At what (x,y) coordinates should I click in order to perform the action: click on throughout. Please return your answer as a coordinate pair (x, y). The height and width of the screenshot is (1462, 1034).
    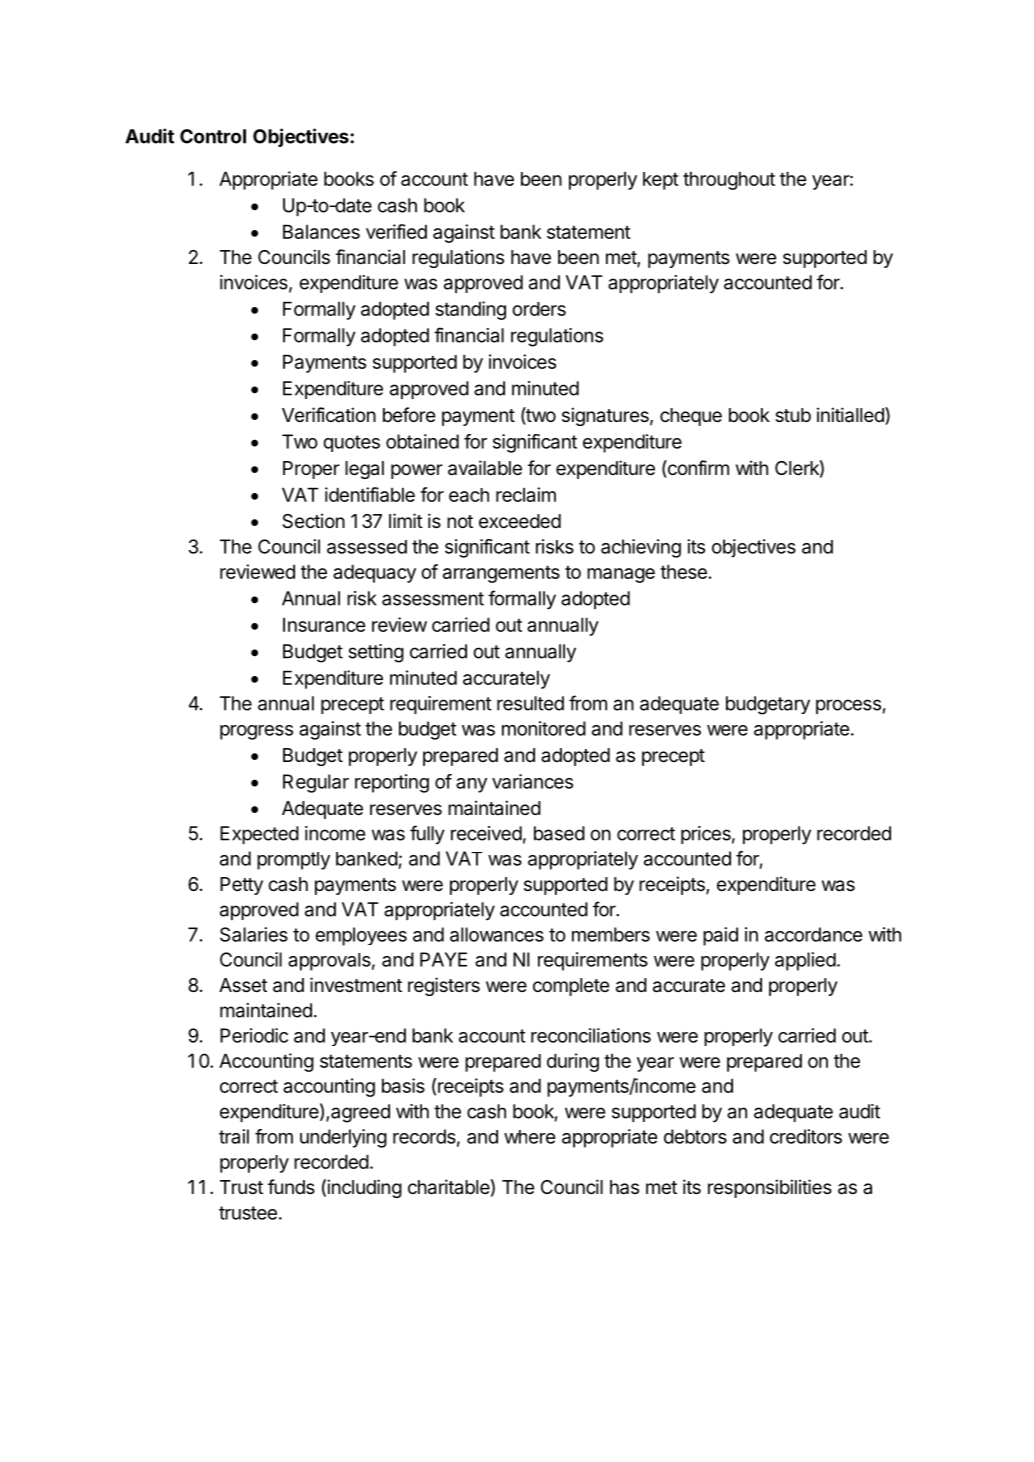
    Looking at the image, I should click on (729, 180).
